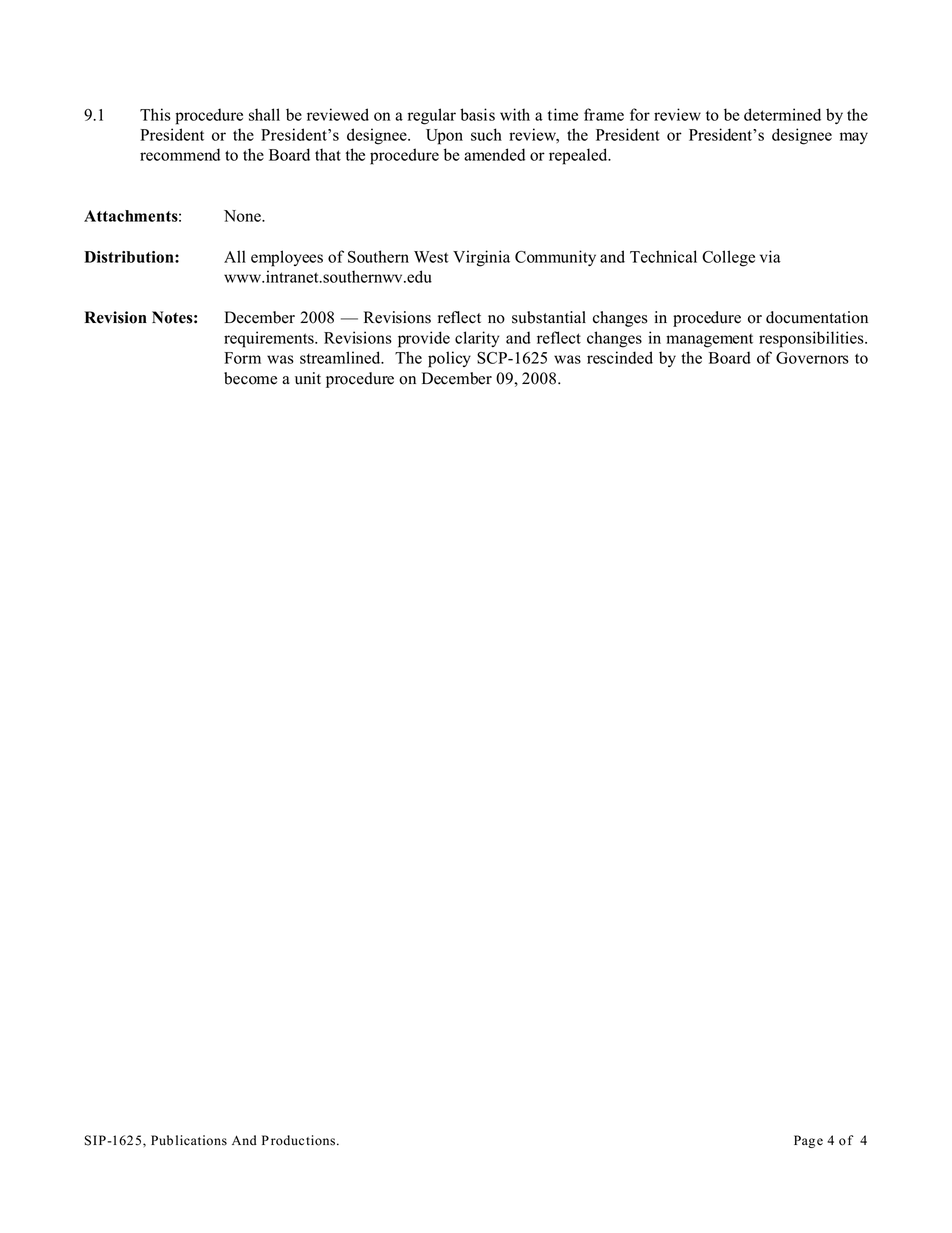 This screenshot has width=952, height=1233. What do you see at coordinates (808, 1141) in the screenshot?
I see `Page` at bounding box center [808, 1141].
